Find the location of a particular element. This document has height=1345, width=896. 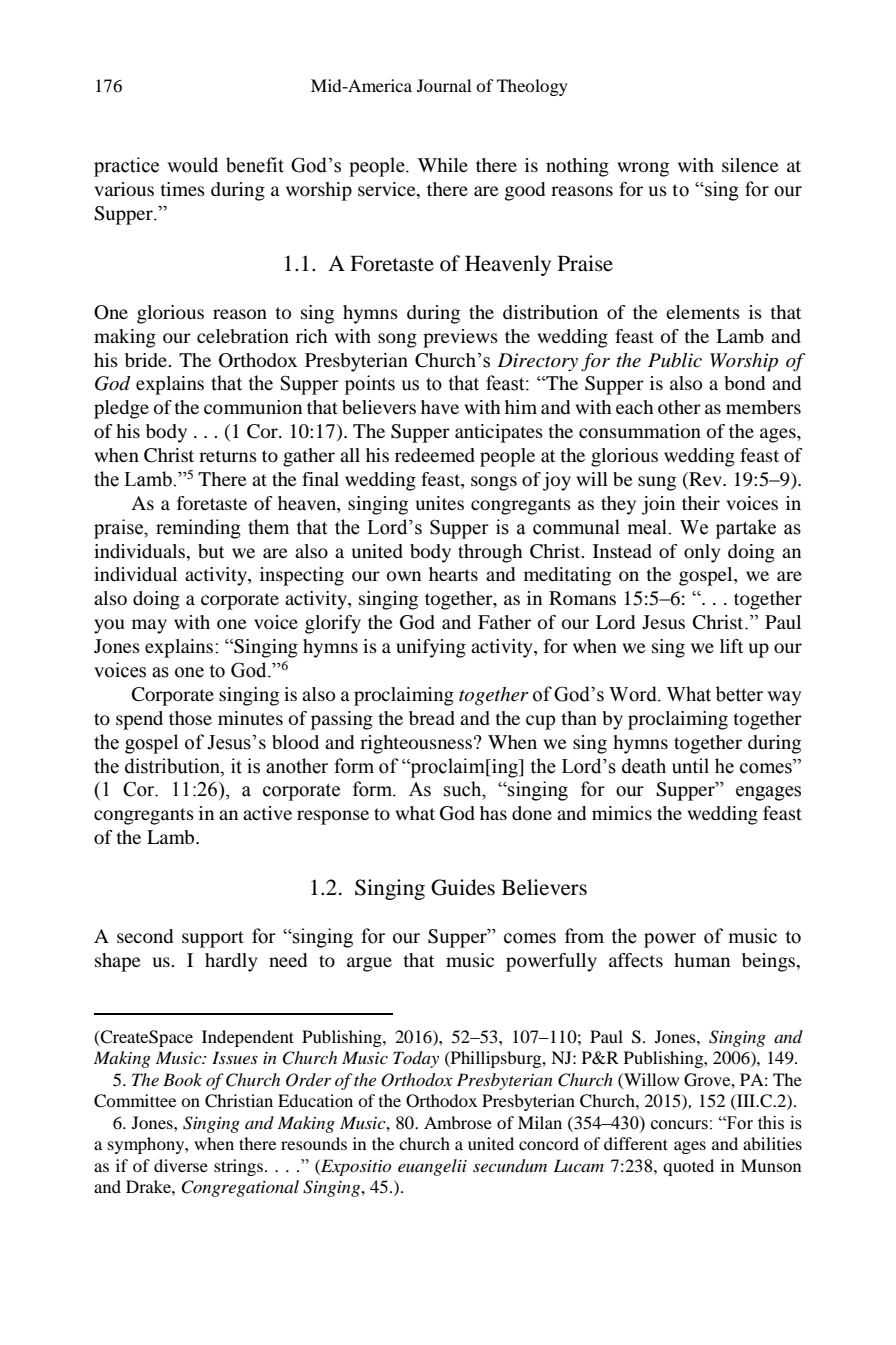

bride is located at coordinates (147, 360).
